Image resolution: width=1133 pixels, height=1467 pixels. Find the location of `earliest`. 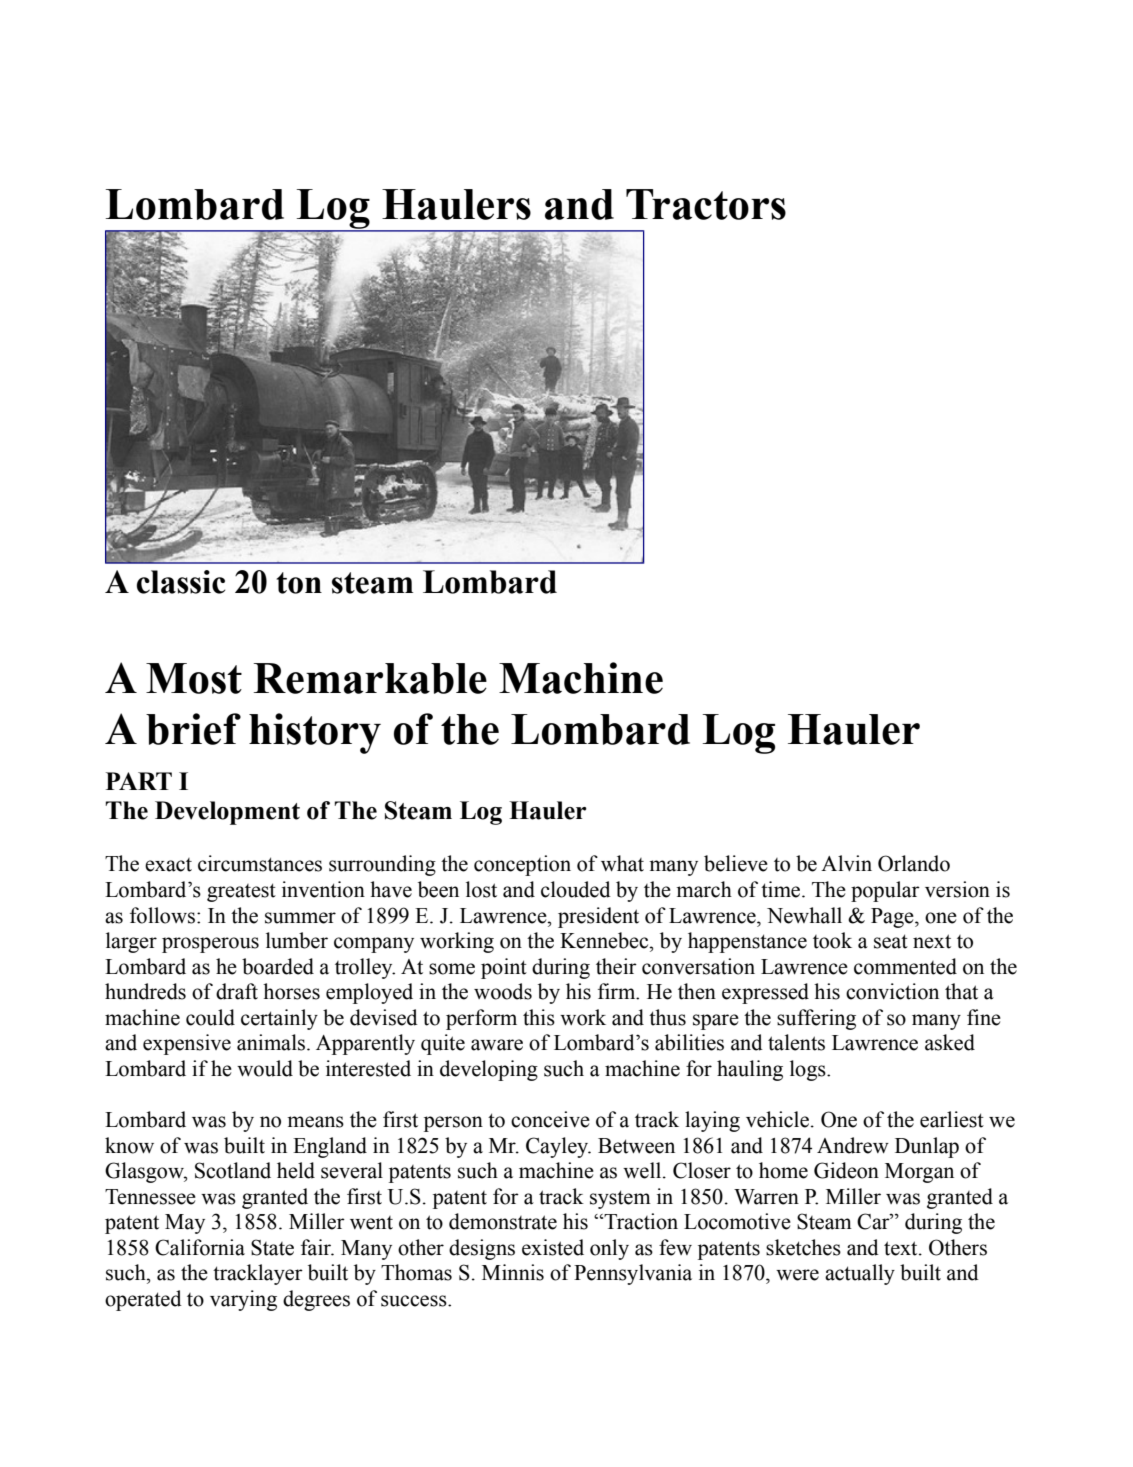

earliest is located at coordinates (952, 1119).
